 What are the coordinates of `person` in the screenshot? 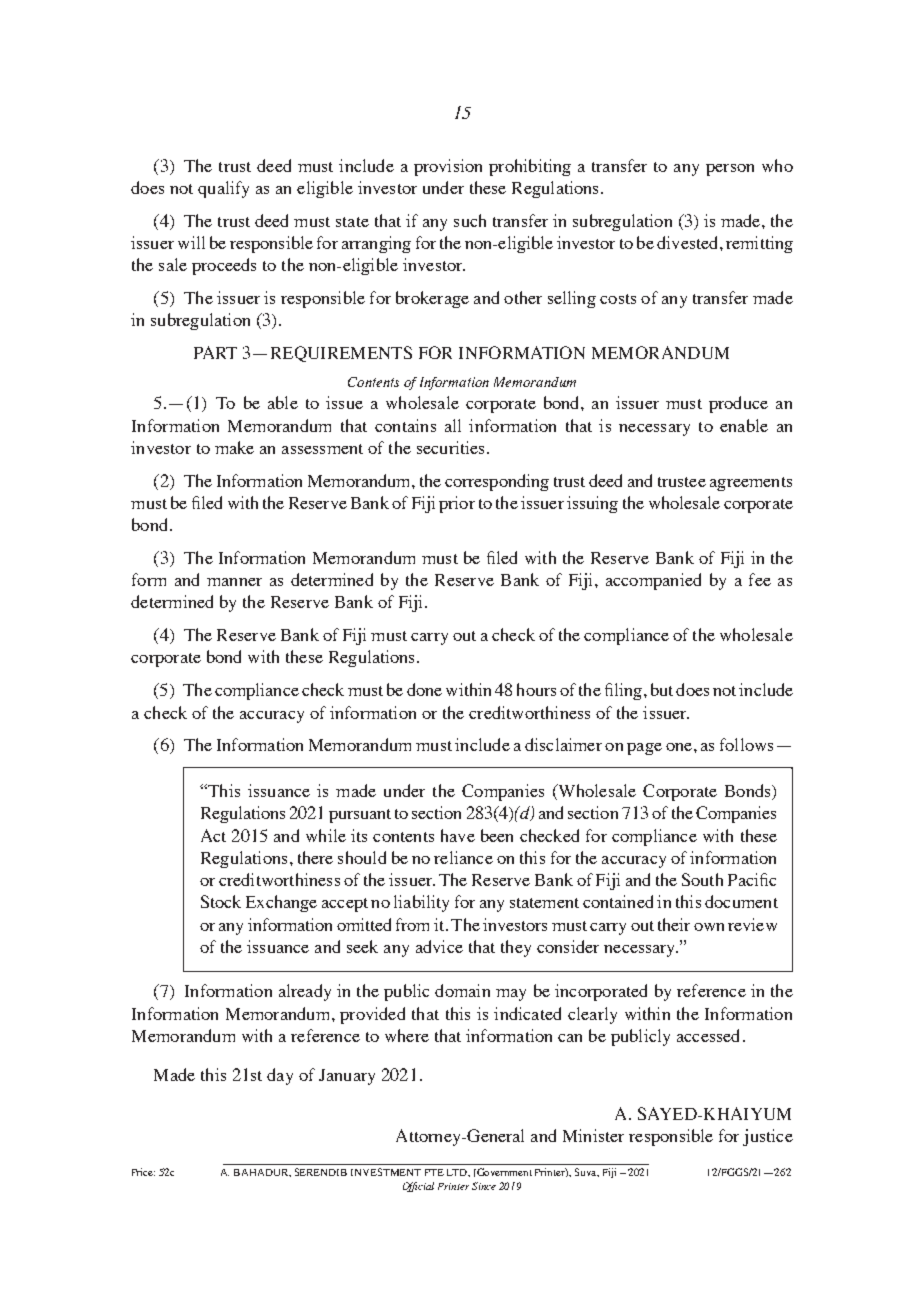 It's located at (730, 170).
